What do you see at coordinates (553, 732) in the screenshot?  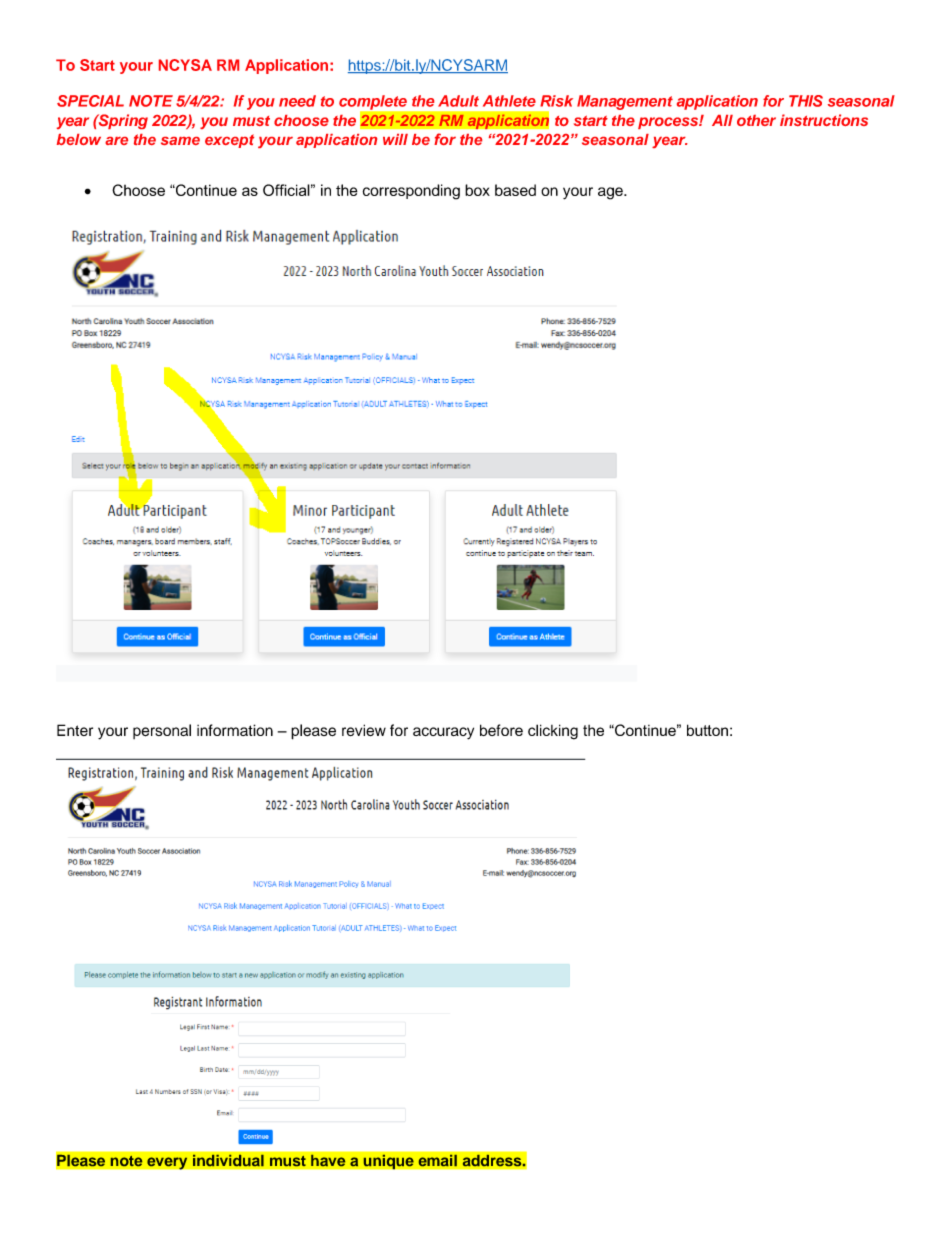 I see `clicking` at bounding box center [553, 732].
